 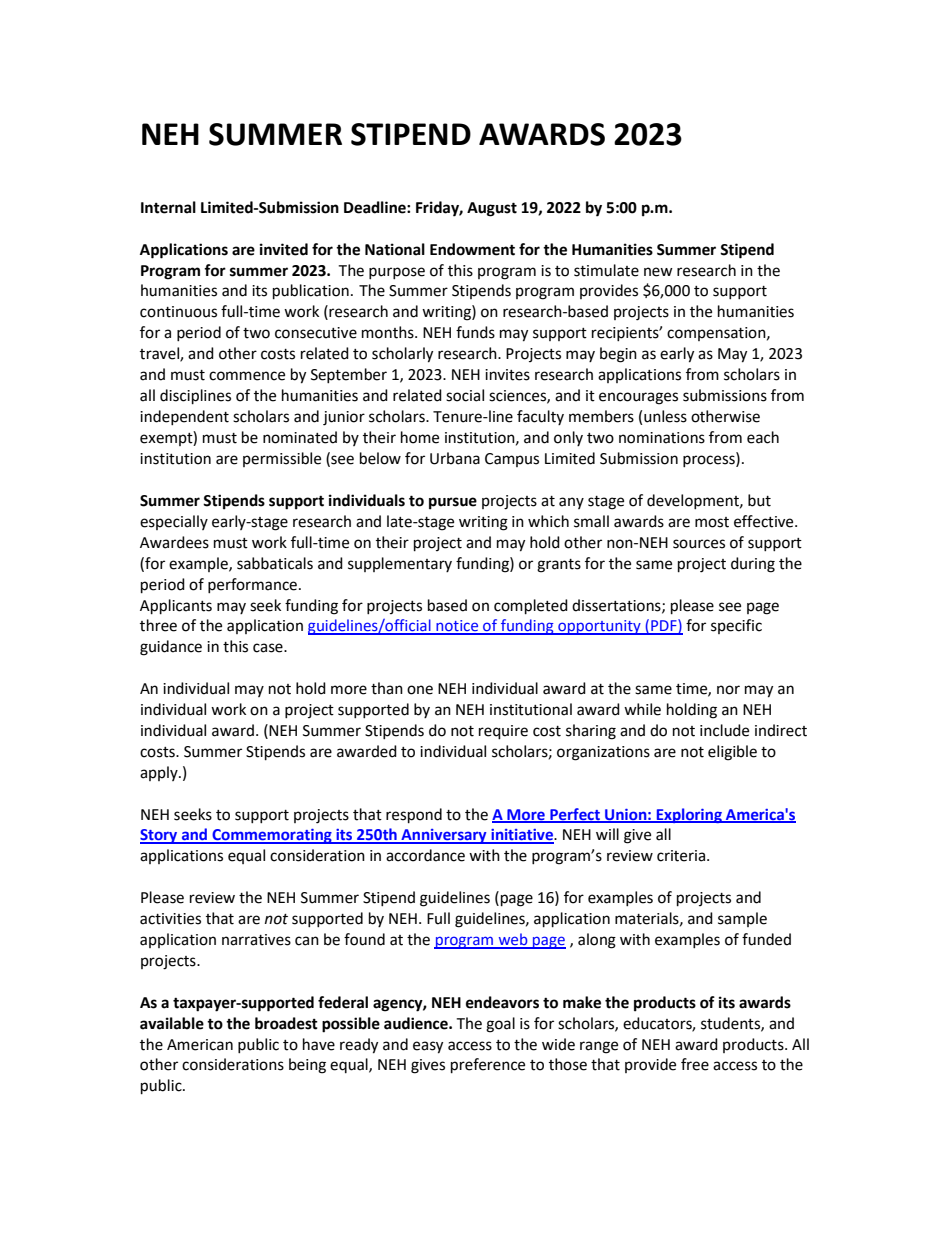 What do you see at coordinates (286, 1023) in the document?
I see `broadest` at bounding box center [286, 1023].
